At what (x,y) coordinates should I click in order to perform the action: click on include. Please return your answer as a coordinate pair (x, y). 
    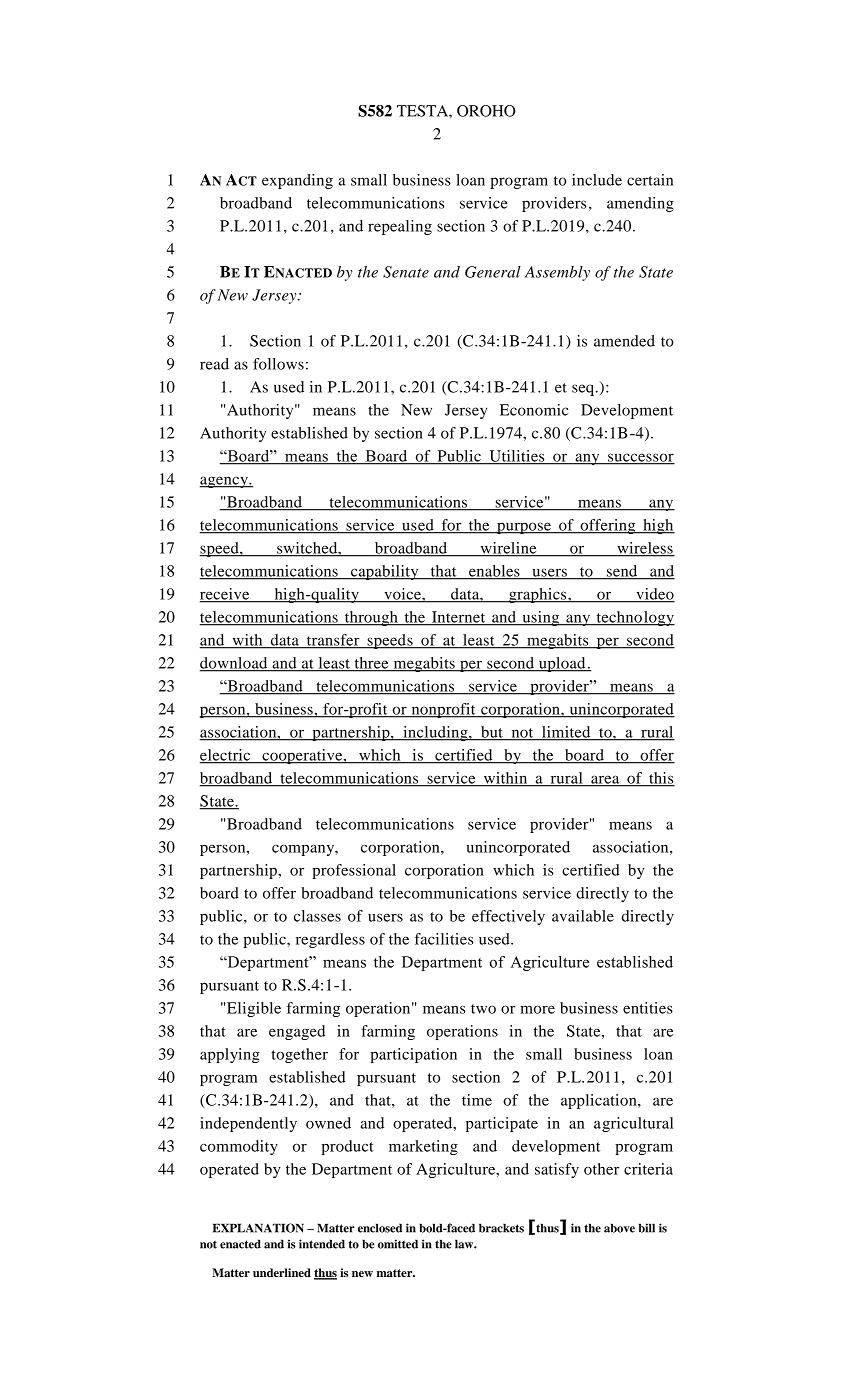
    Looking at the image, I should click on (597, 180).
